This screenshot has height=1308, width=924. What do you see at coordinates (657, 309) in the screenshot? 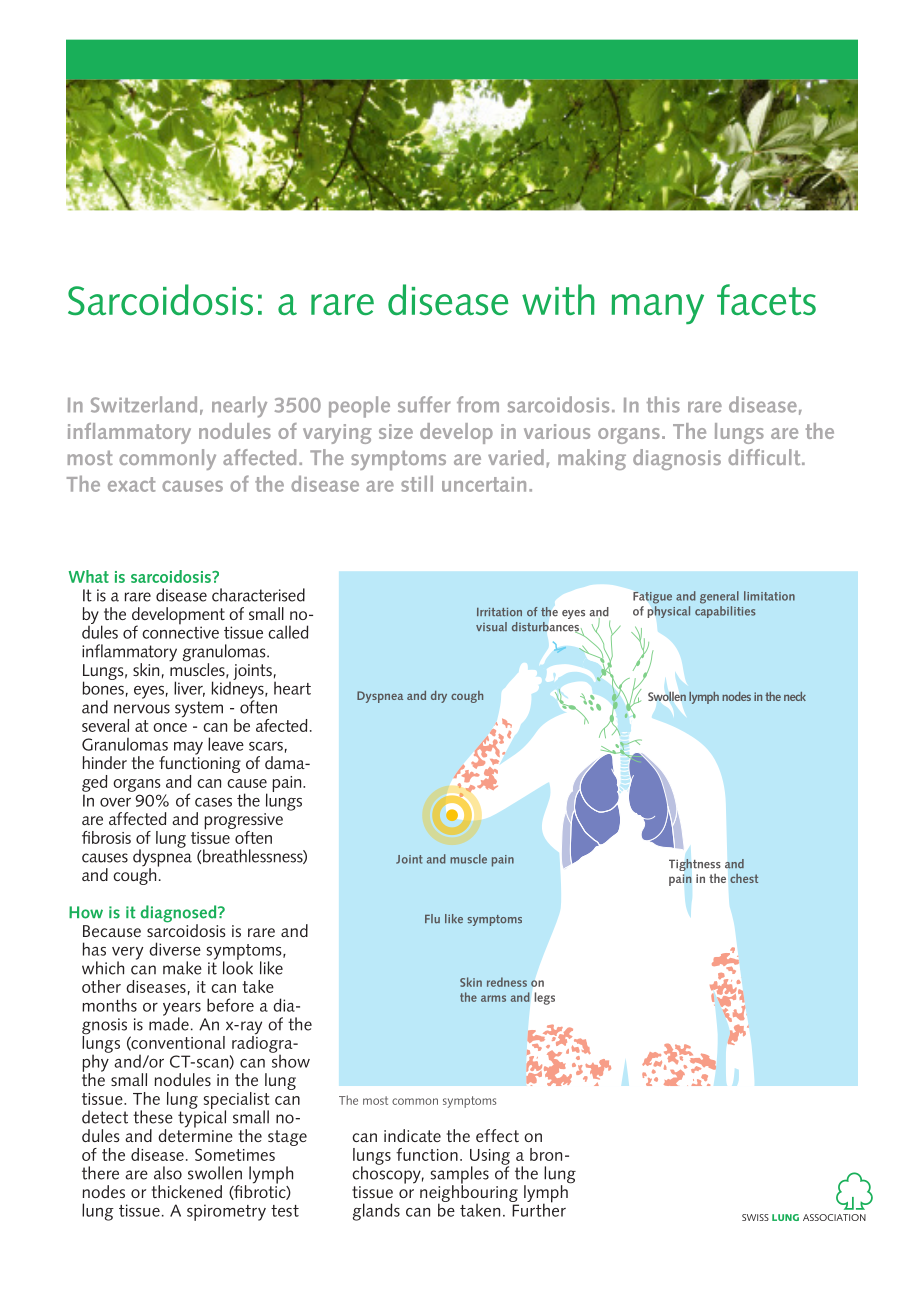
I see `many` at bounding box center [657, 309].
